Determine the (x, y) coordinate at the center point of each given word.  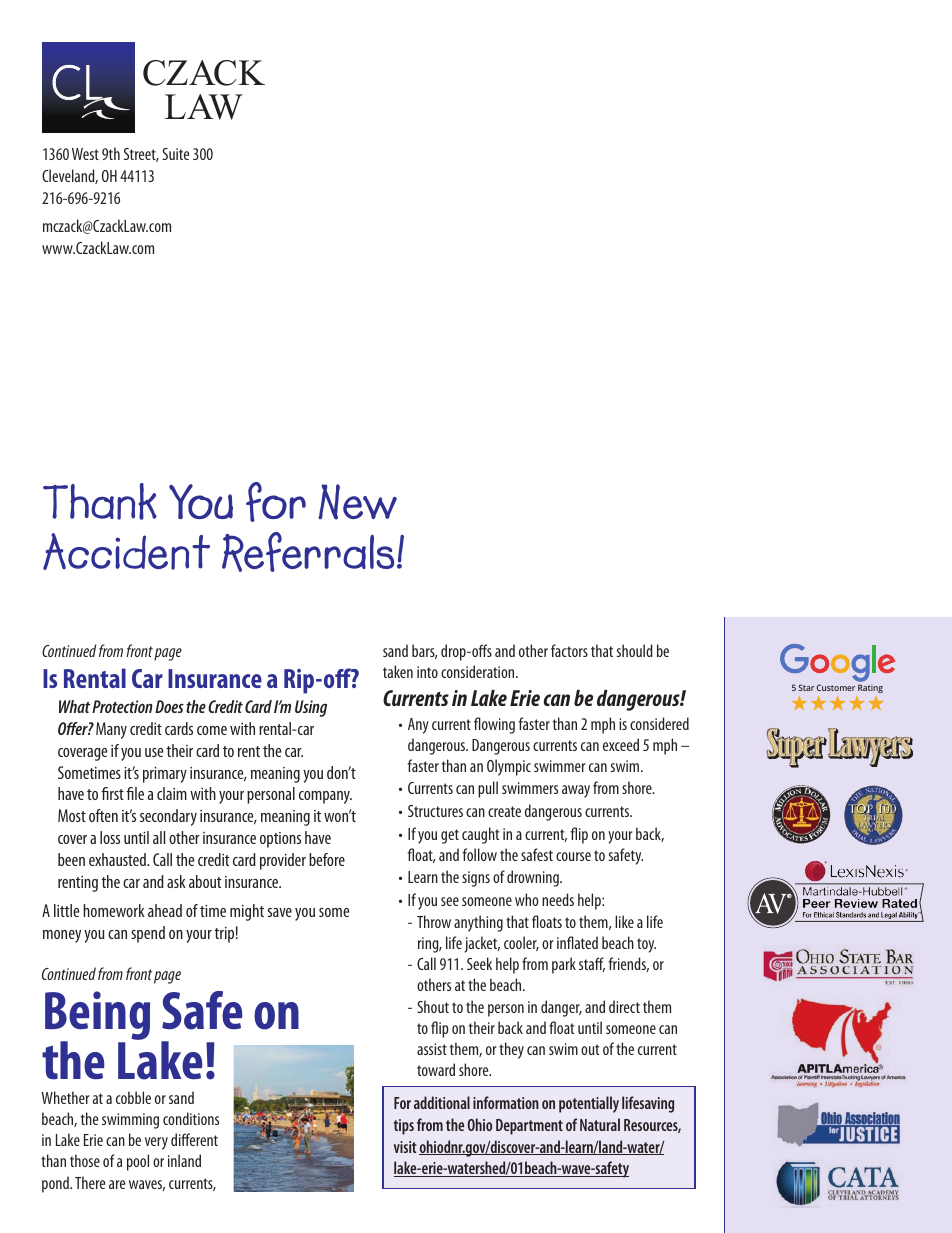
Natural (600, 1124)
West (85, 154)
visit (405, 1147)
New (357, 502)
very (156, 1143)
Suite (175, 154)
